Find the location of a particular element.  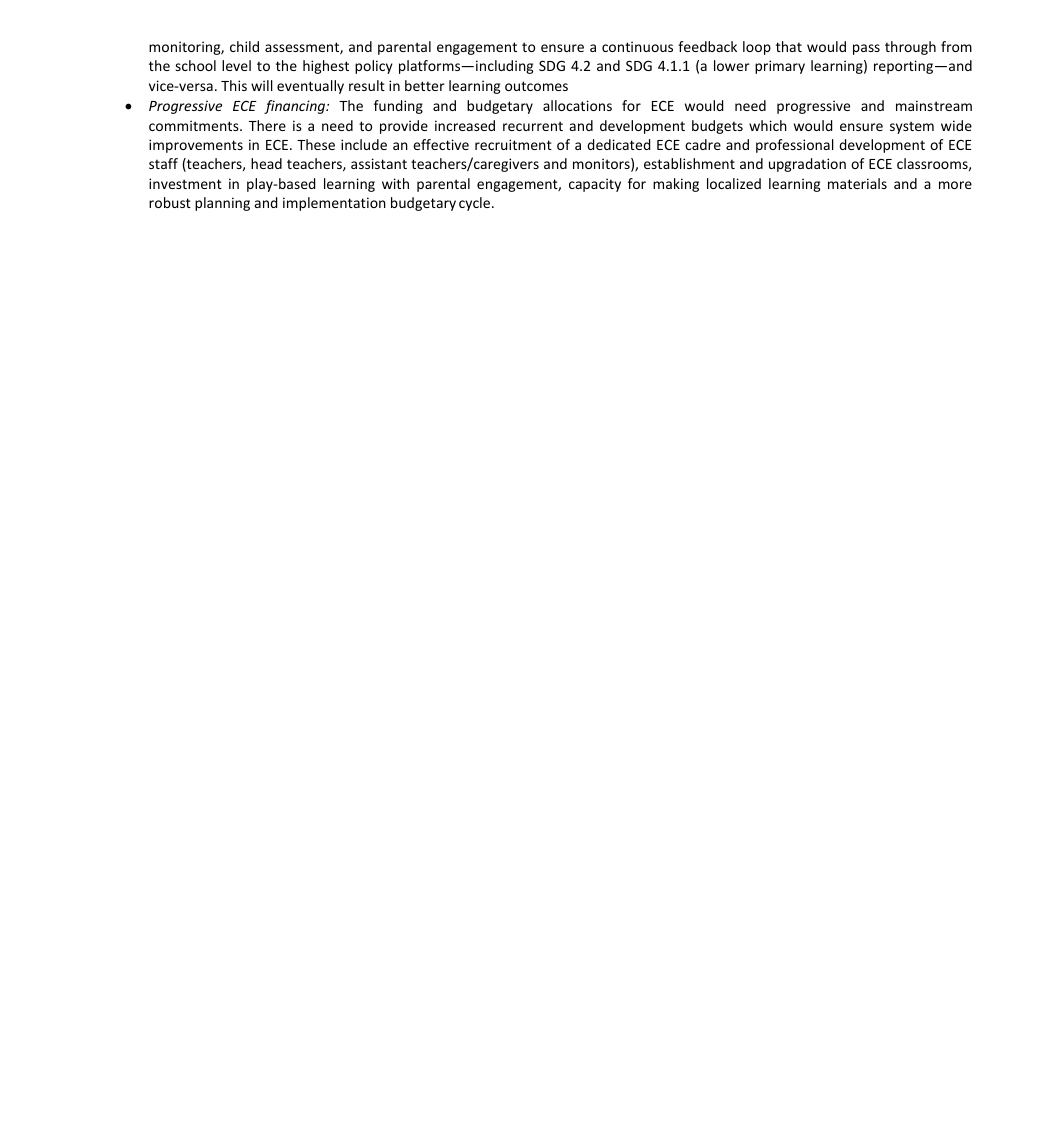

cycle is located at coordinates (476, 204).
